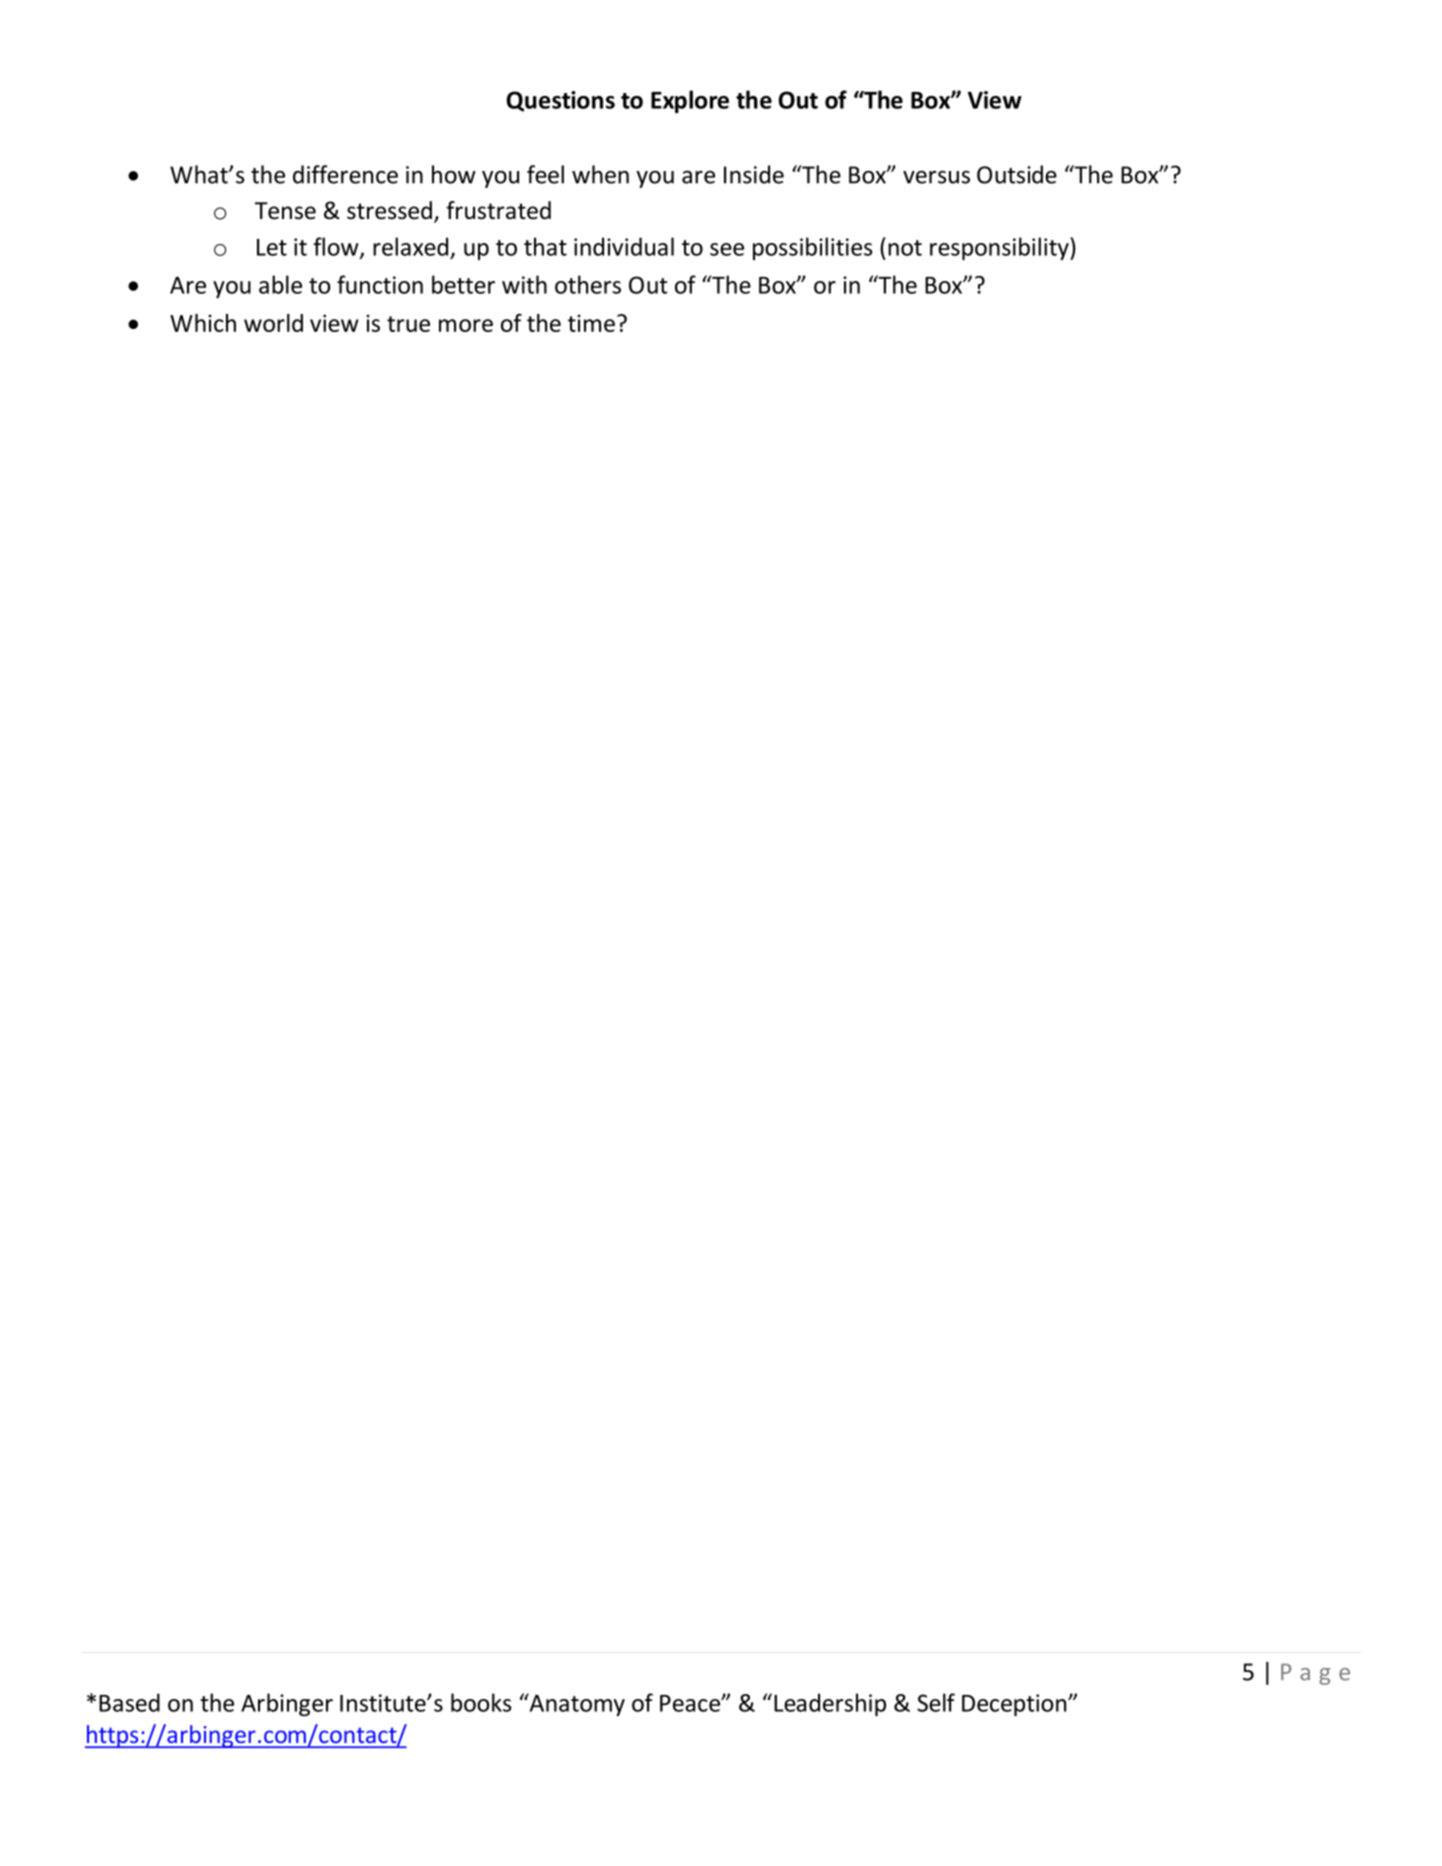 This screenshot has height=1866, width=1442. Describe the element at coordinates (129, 1702) in the screenshot. I see `Based` at that location.
